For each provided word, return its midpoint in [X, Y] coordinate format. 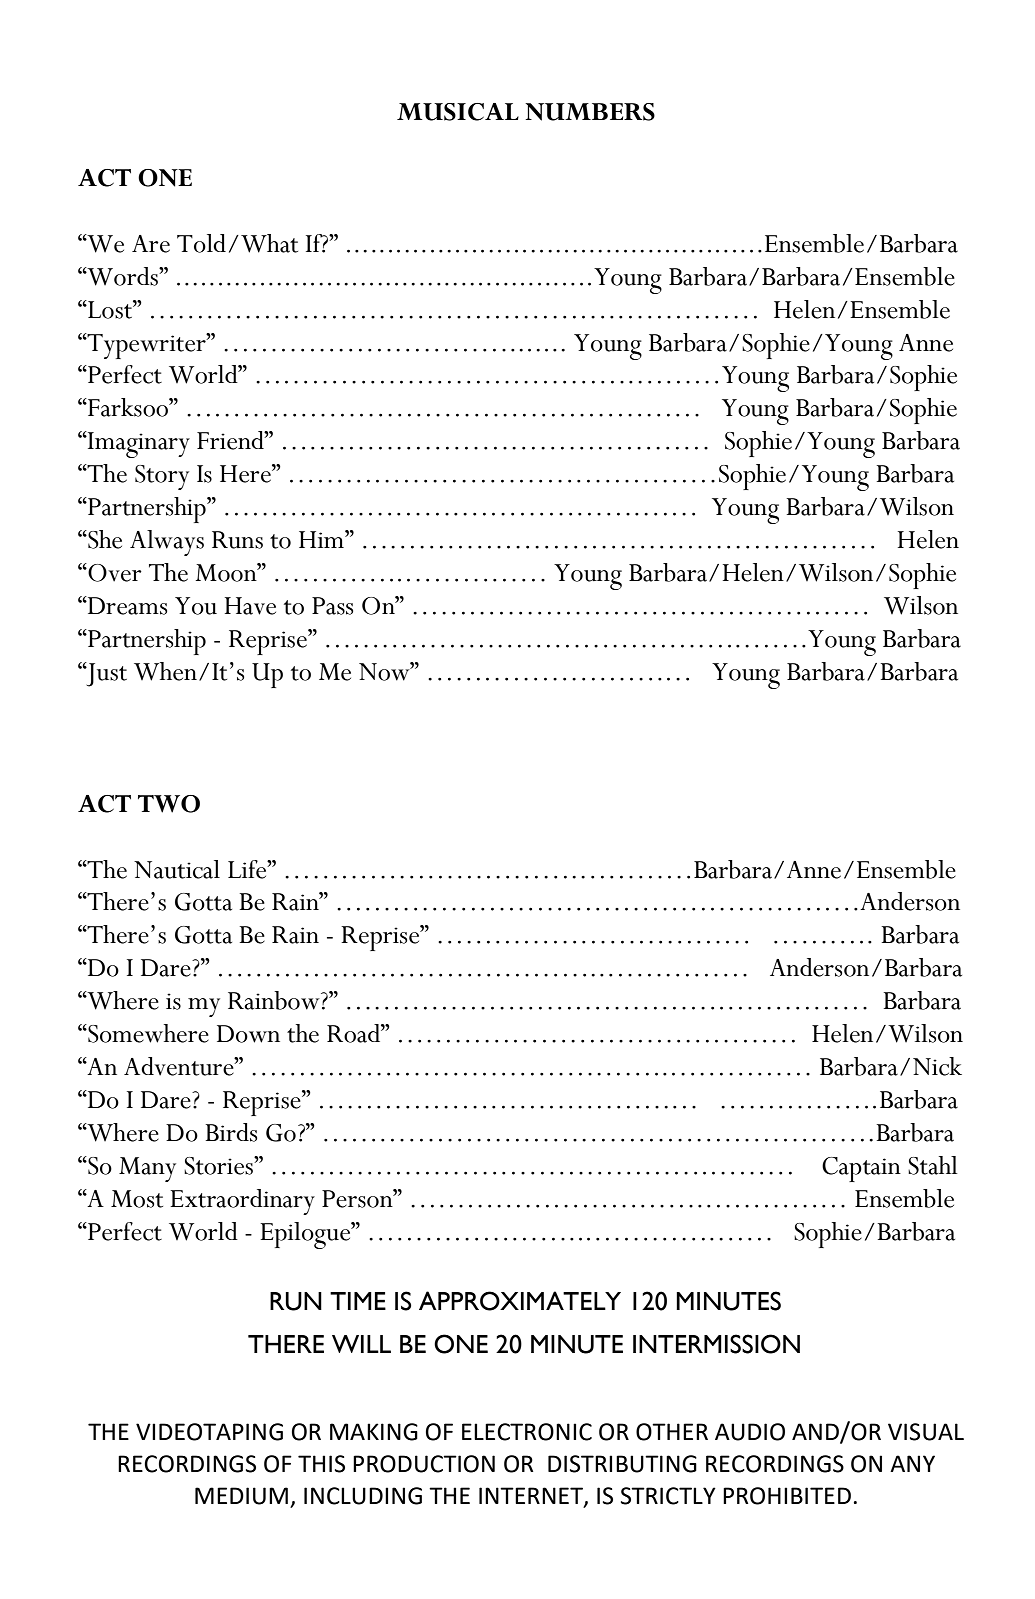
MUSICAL [458, 112]
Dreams [126, 605]
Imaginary [138, 444]
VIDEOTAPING [209, 1432]
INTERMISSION [716, 1344]
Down [248, 1034]
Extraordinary [242, 1202]
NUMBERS [590, 112]
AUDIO [750, 1432]
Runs [237, 540]
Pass [332, 606]
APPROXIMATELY [520, 1301]
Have [250, 606]
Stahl [933, 1165]
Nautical [177, 869]
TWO [169, 804]
